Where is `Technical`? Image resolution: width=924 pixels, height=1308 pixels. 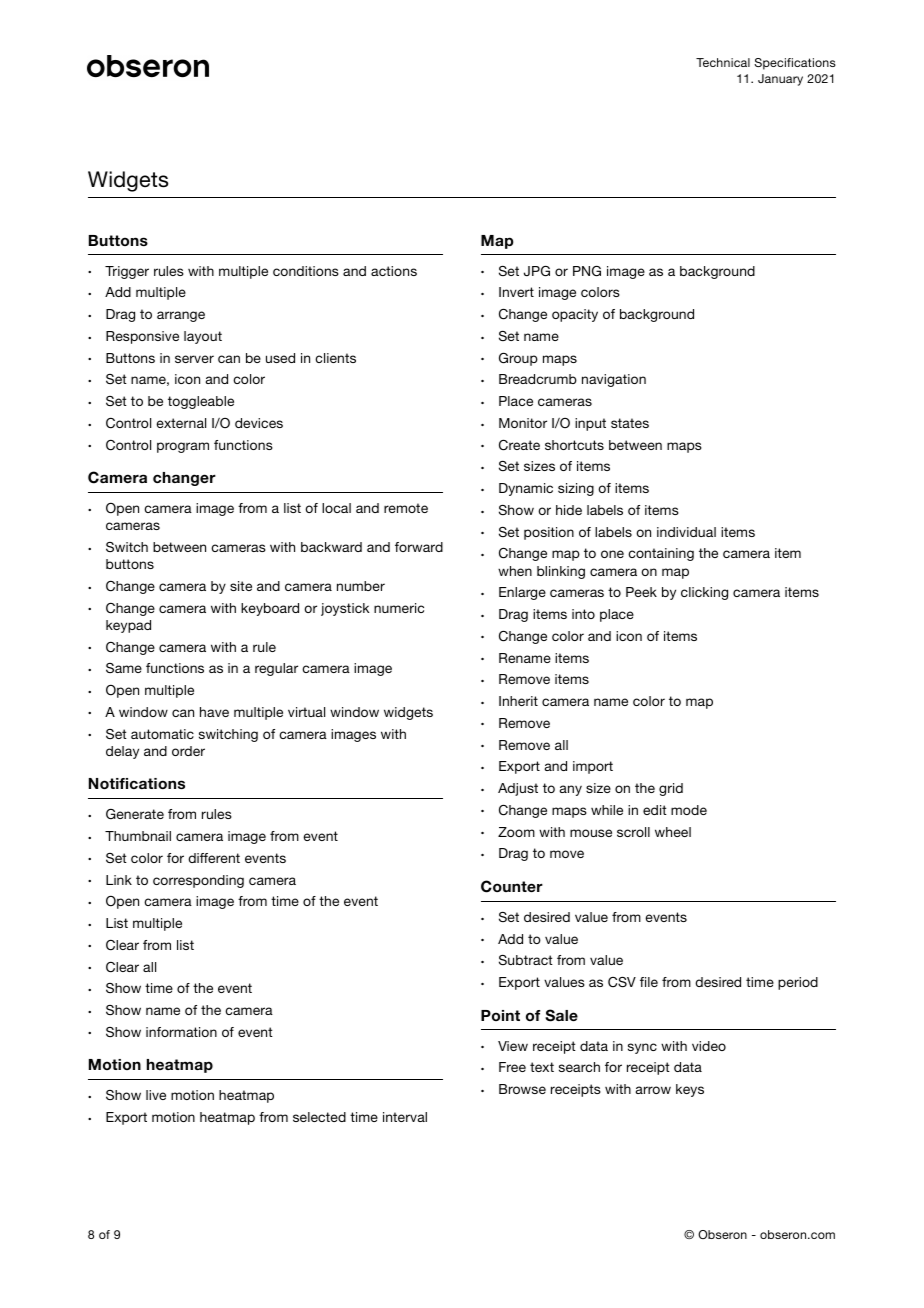 Technical is located at coordinates (723, 62).
